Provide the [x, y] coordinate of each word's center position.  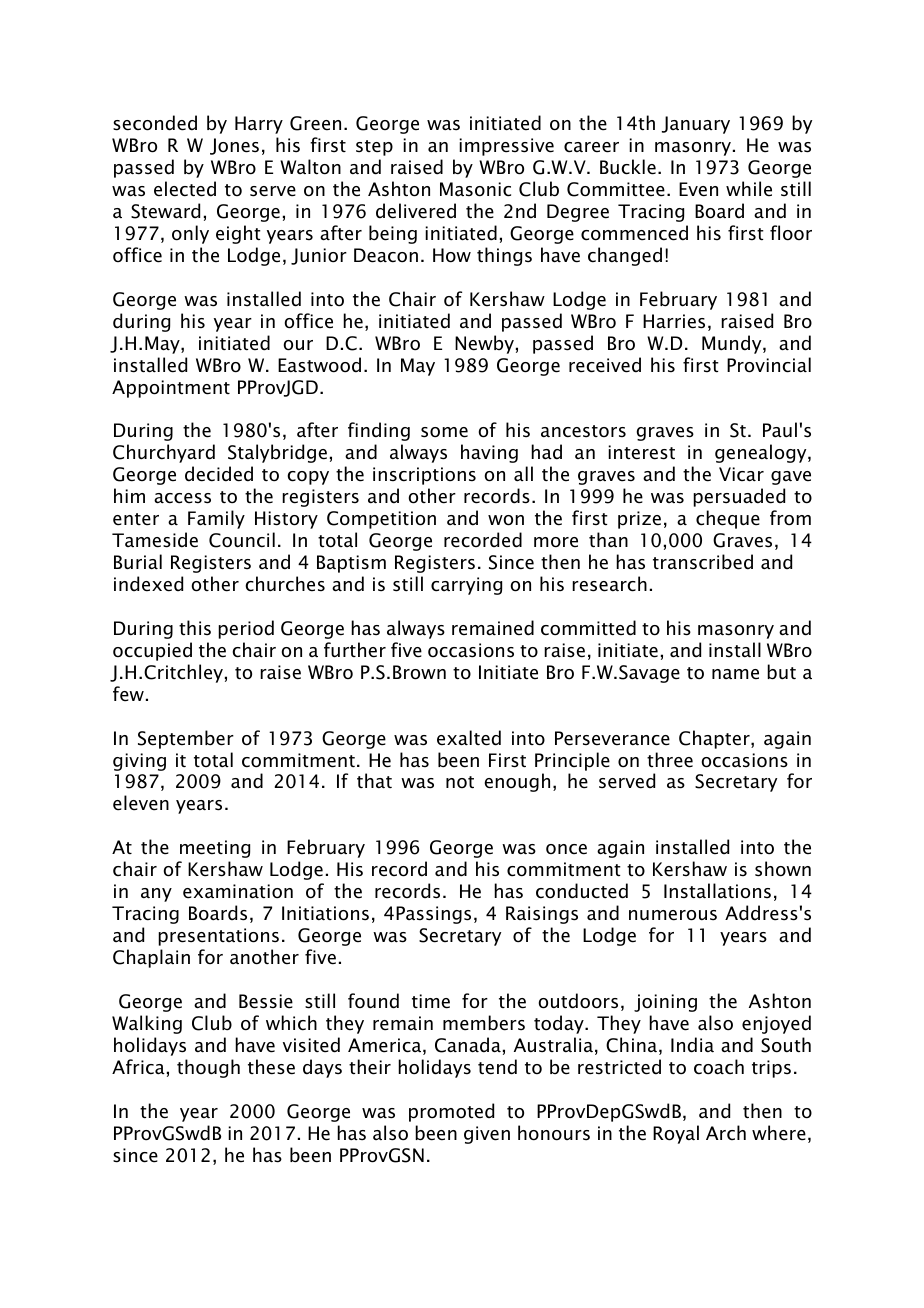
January [696, 125]
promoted [451, 1112]
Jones [234, 146]
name [735, 674]
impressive [506, 147]
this [195, 628]
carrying [466, 586]
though [208, 1068]
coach [719, 1067]
